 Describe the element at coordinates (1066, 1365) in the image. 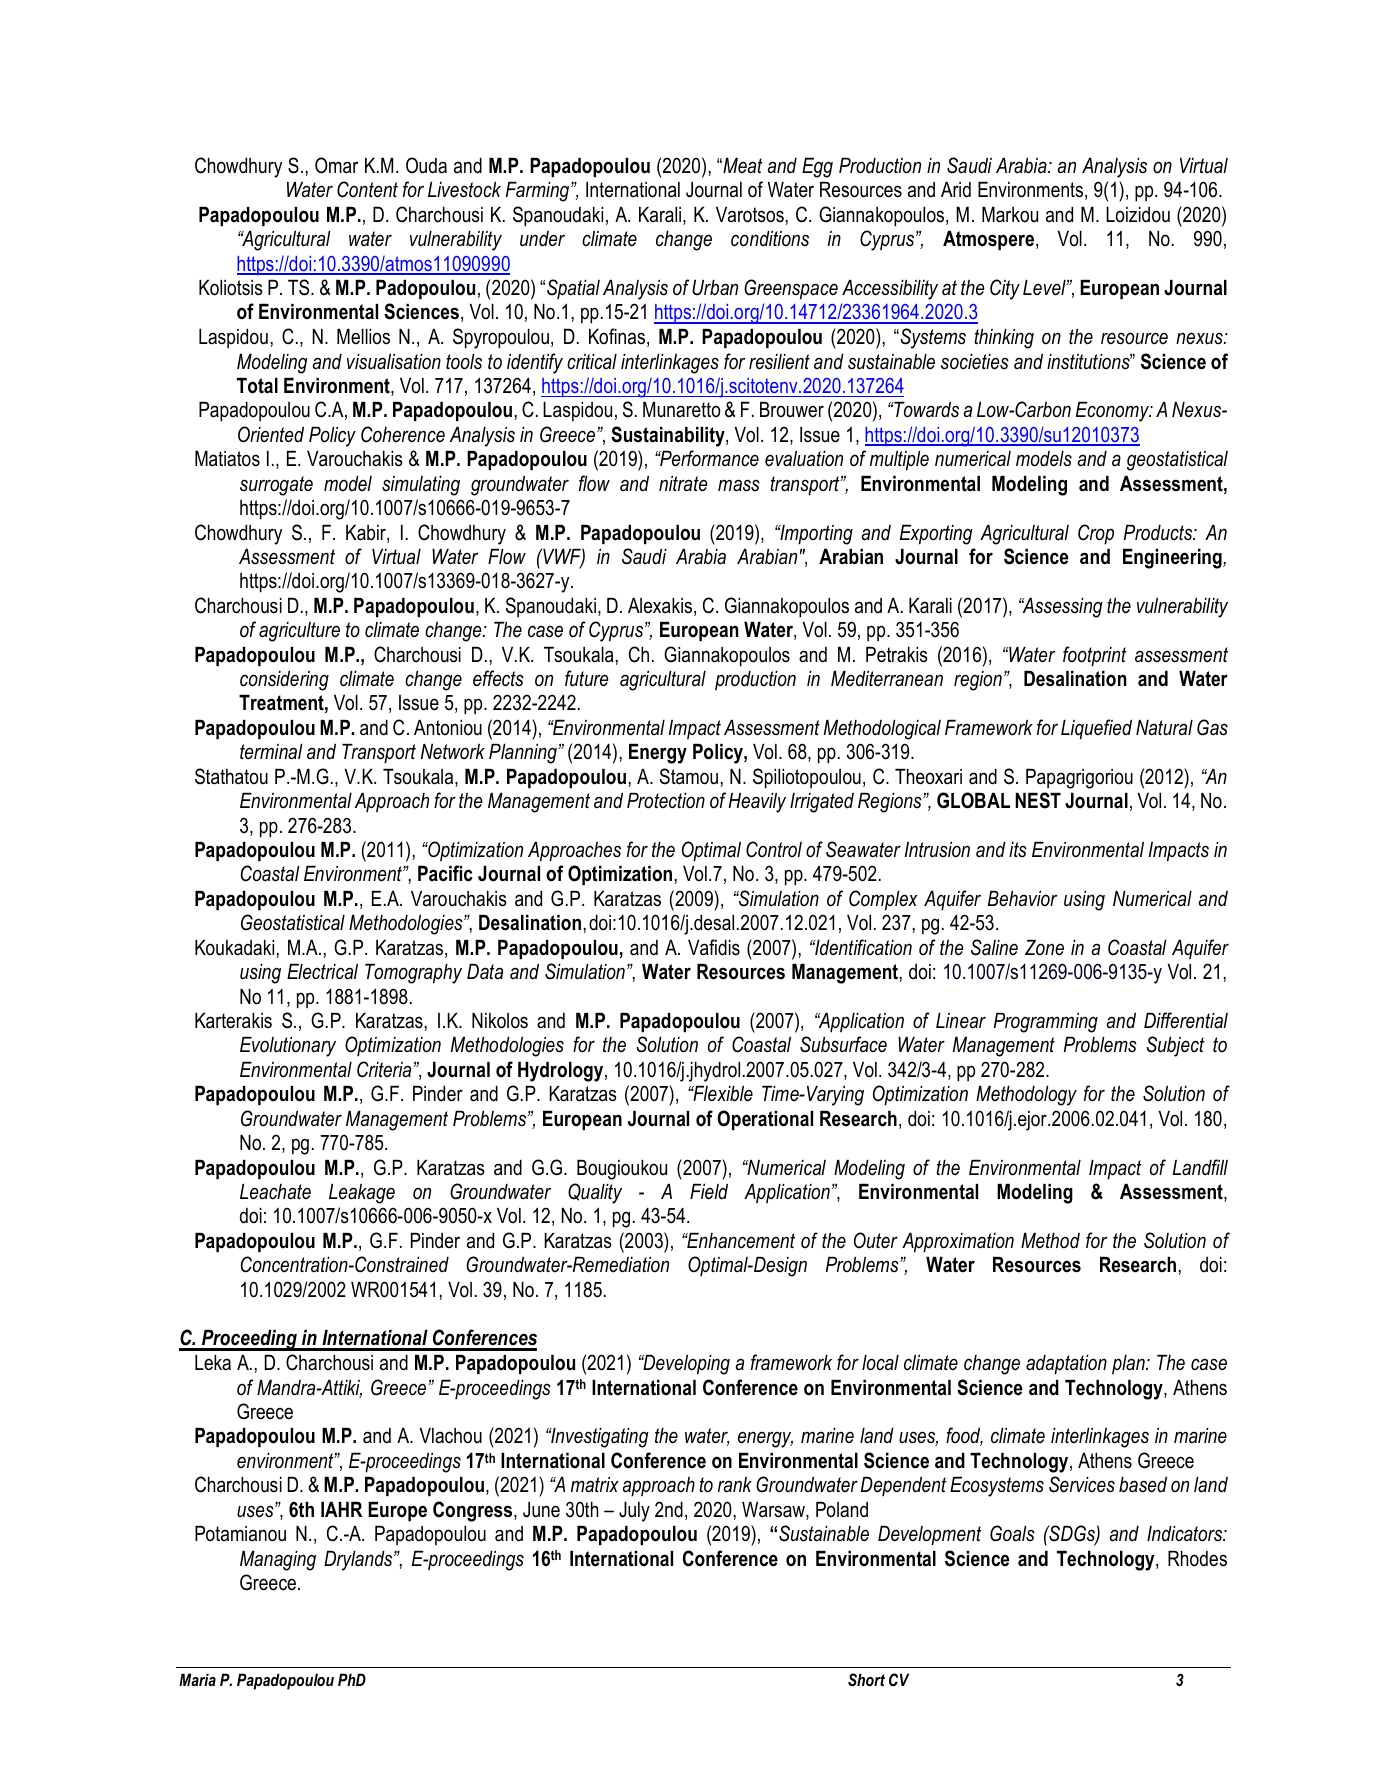

I see `adaptation` at that location.
